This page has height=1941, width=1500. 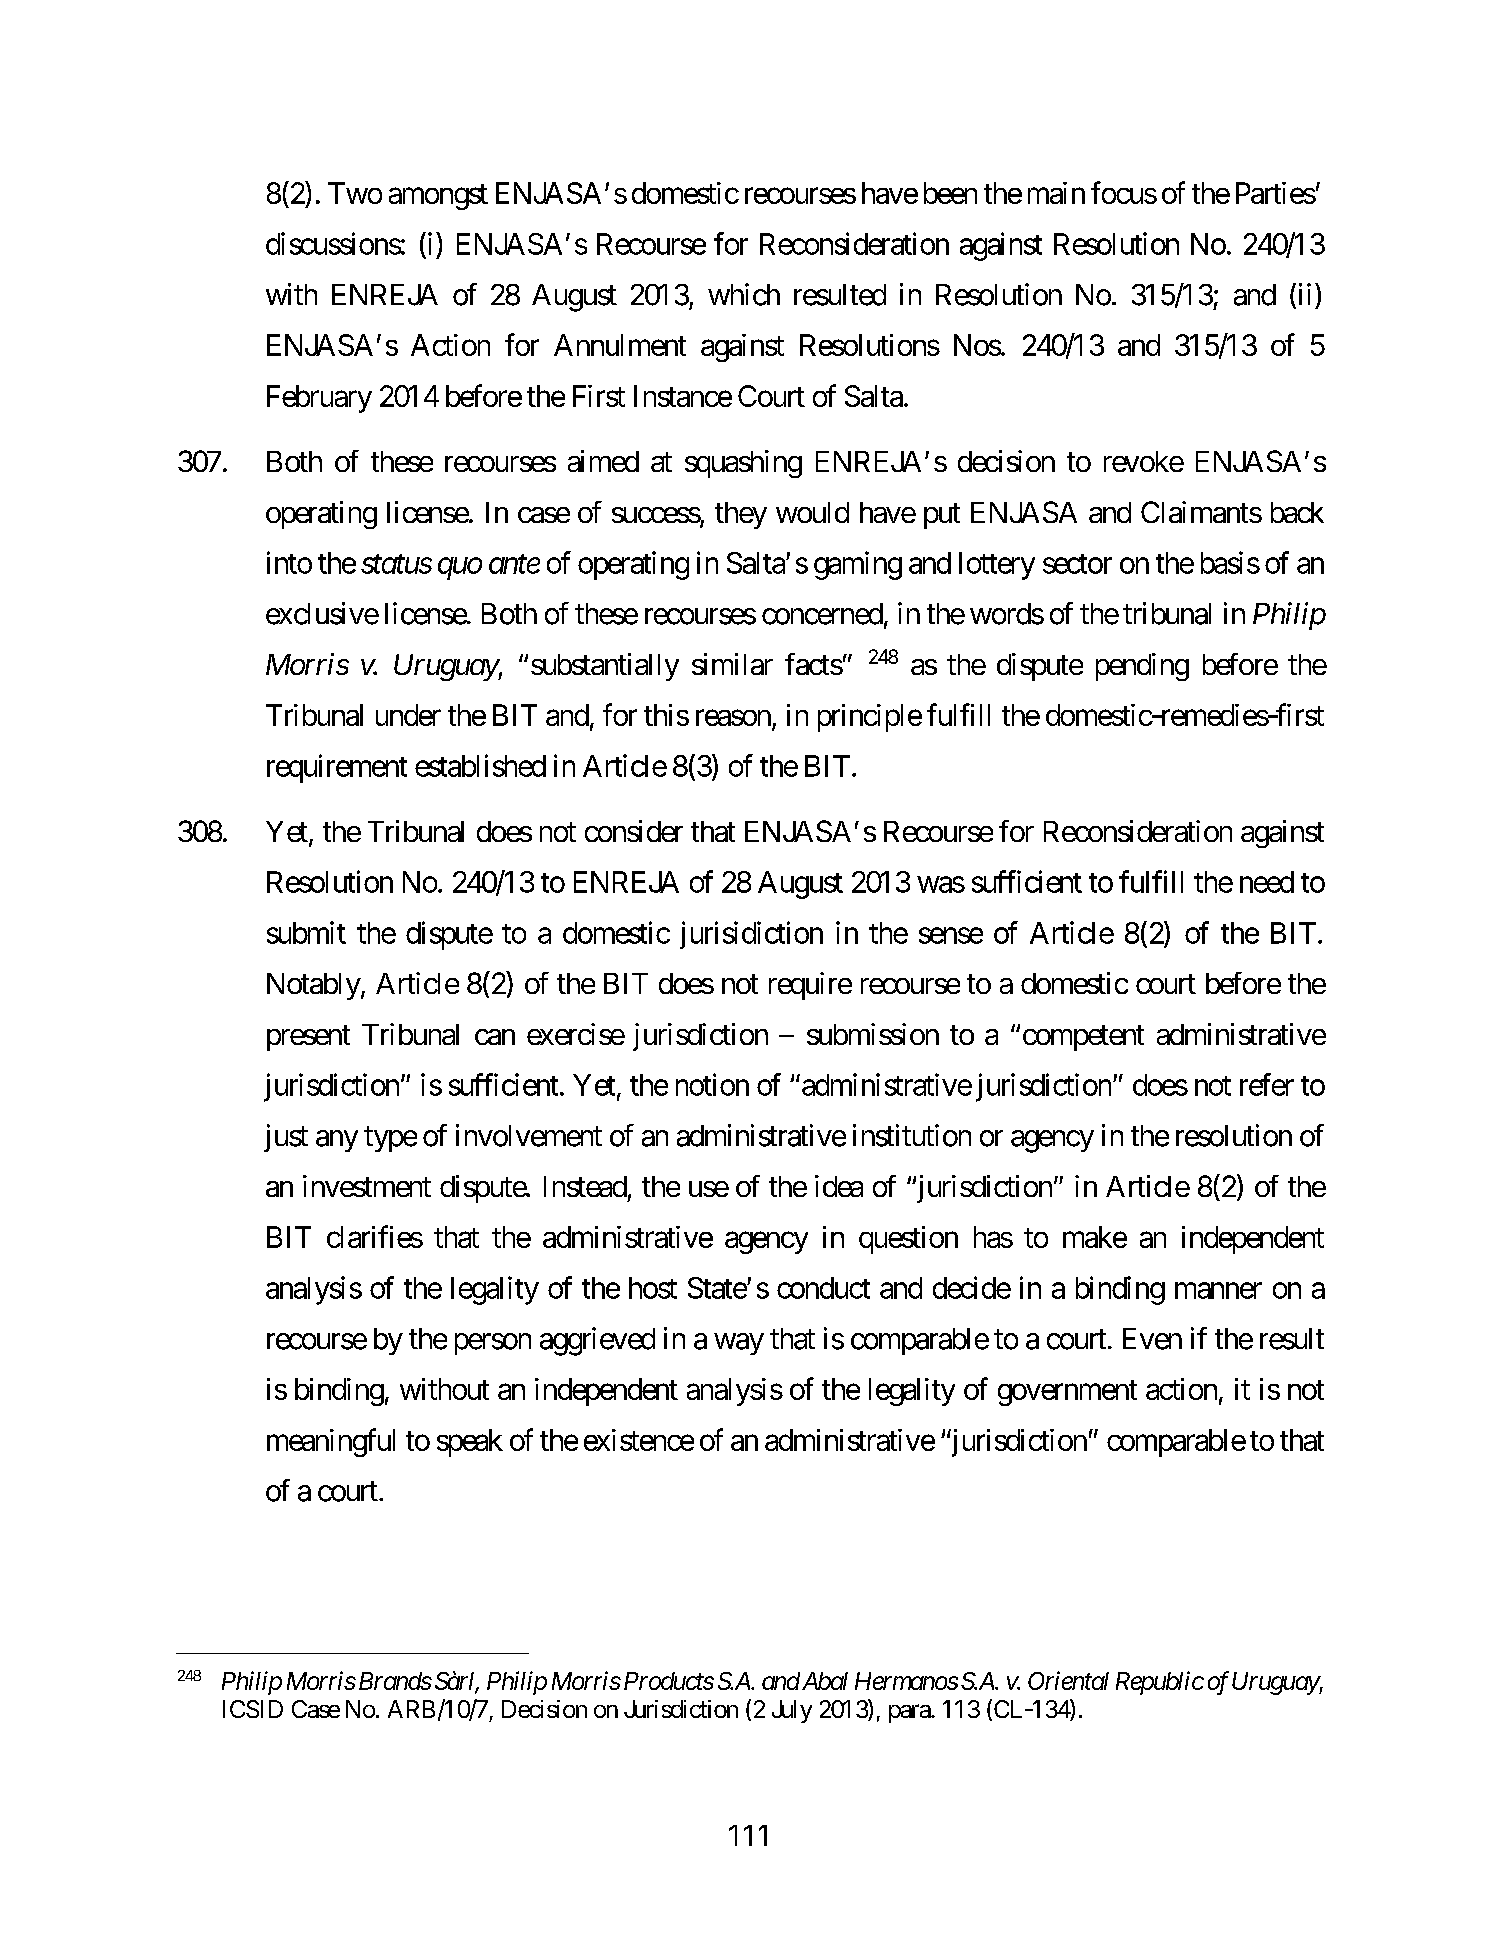 I want to click on main, so click(x=1056, y=193).
